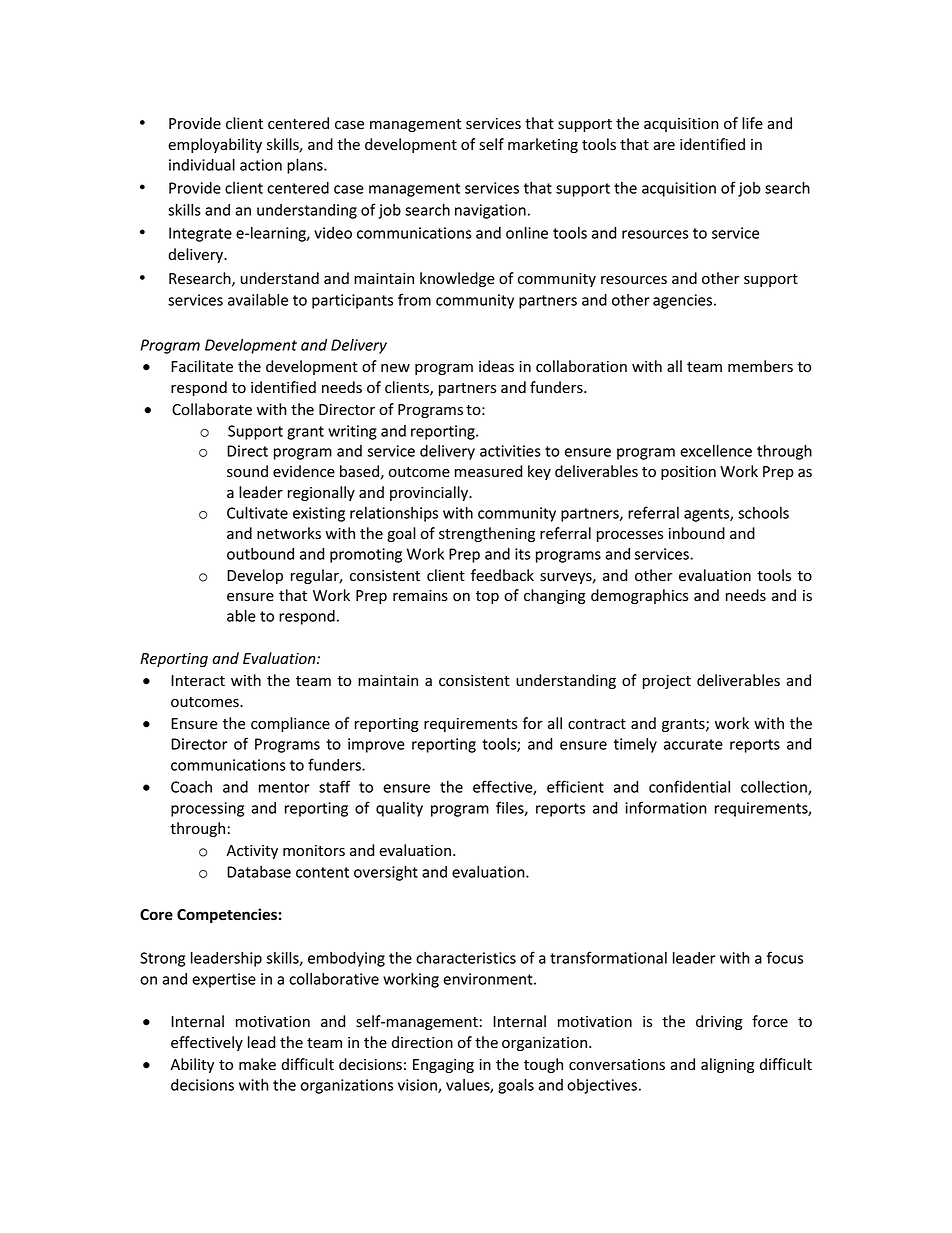  What do you see at coordinates (252, 852) in the page?
I see `Activity` at bounding box center [252, 852].
